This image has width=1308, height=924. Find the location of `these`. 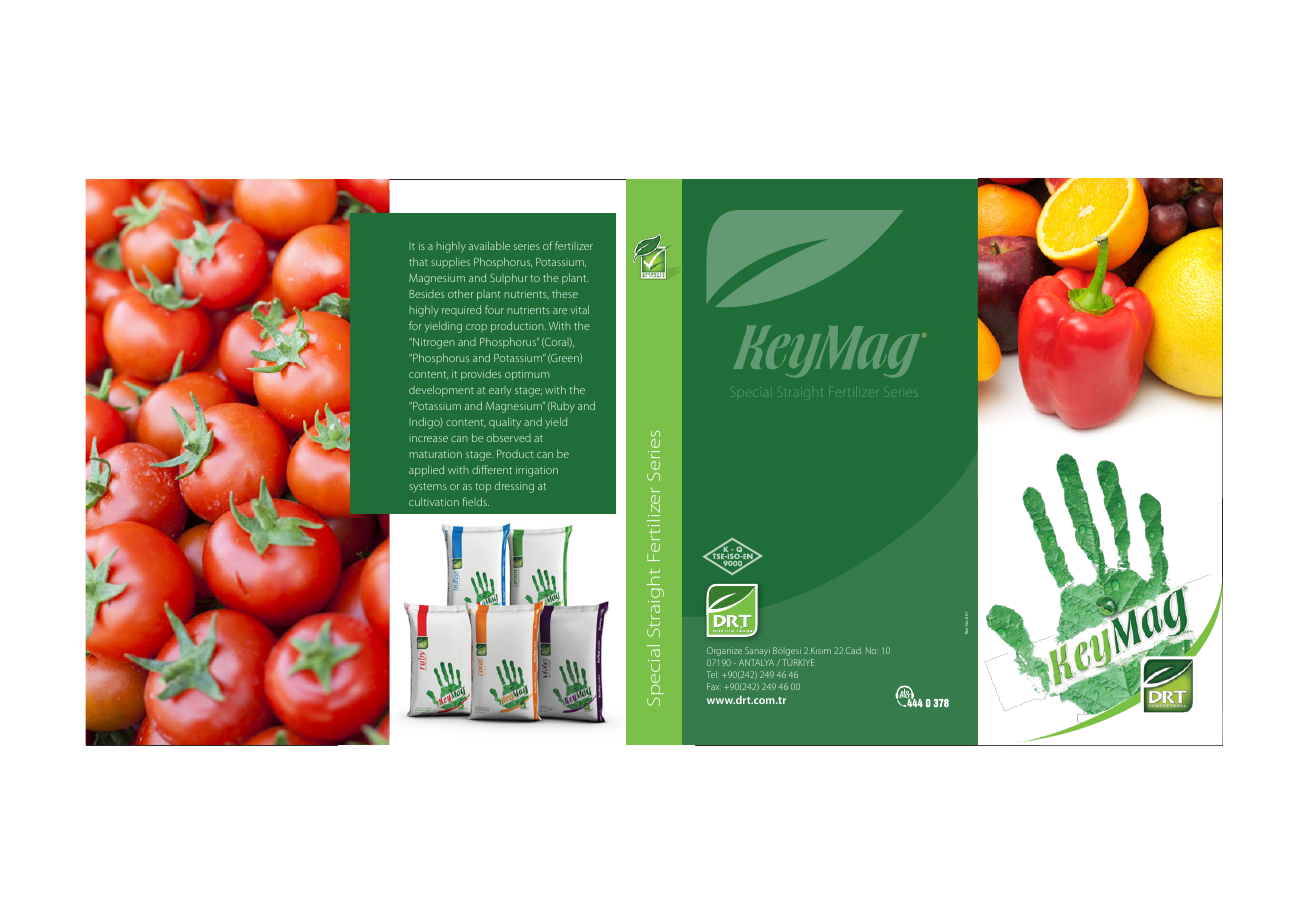

these is located at coordinates (565, 293).
